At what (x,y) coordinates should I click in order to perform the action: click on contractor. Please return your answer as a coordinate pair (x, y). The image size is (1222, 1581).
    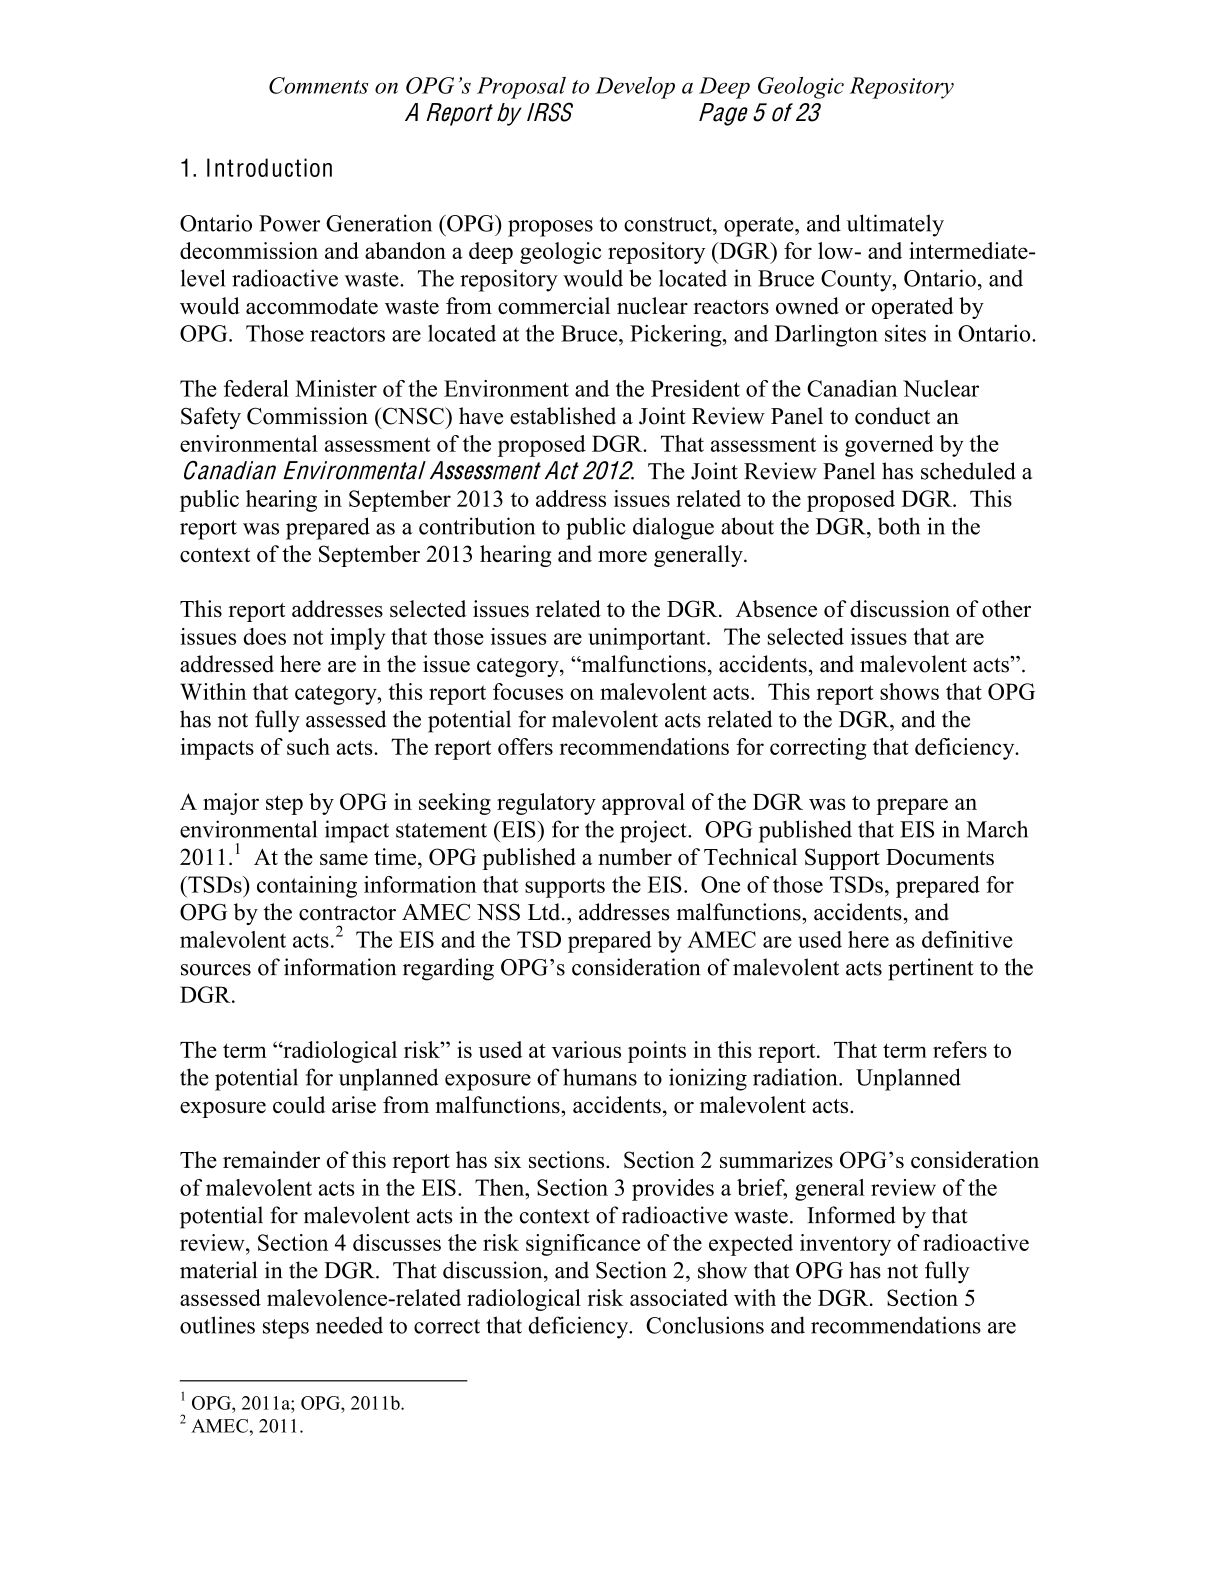
    Looking at the image, I should click on (347, 913).
